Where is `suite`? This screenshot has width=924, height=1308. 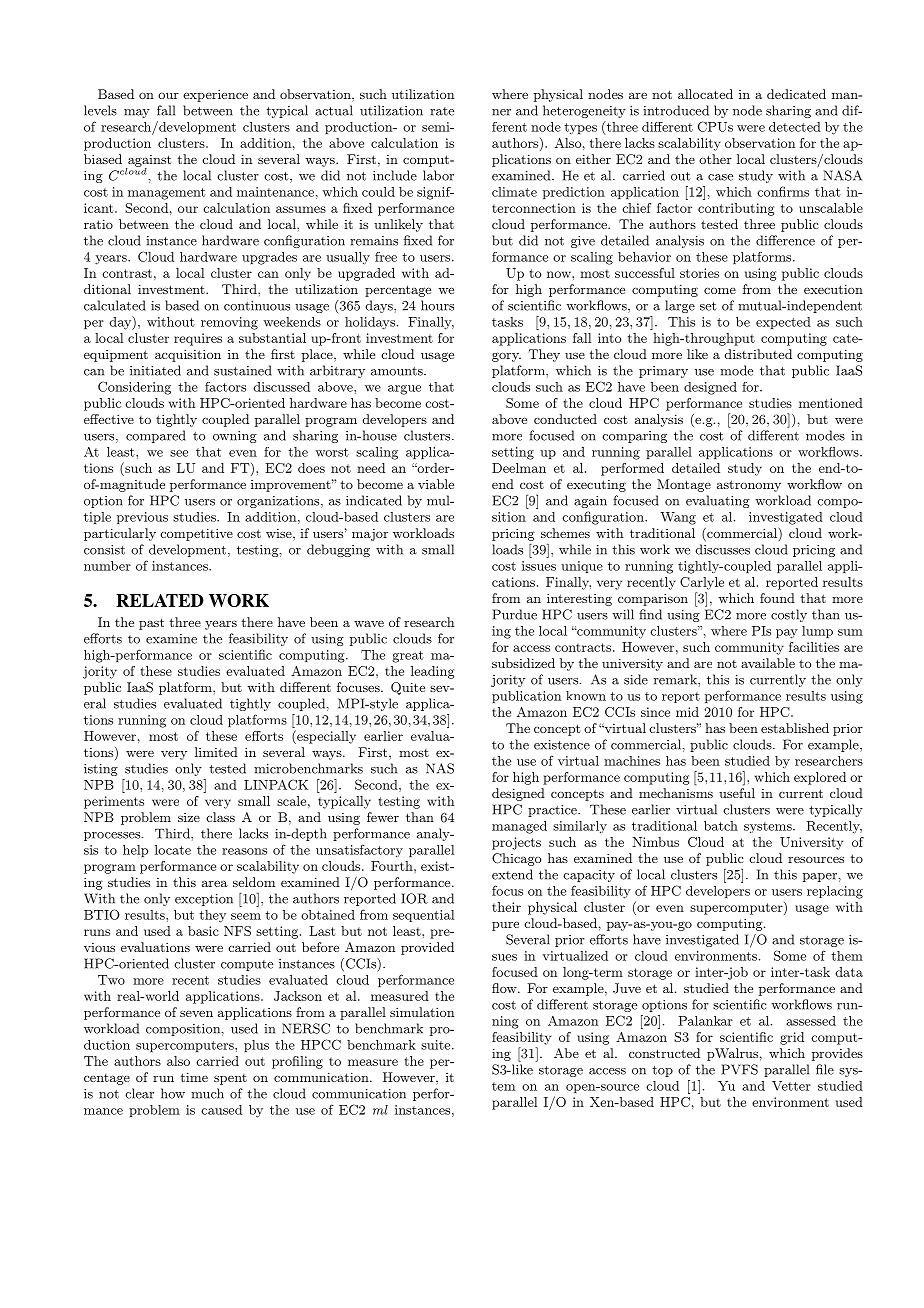 suite is located at coordinates (437, 1045).
